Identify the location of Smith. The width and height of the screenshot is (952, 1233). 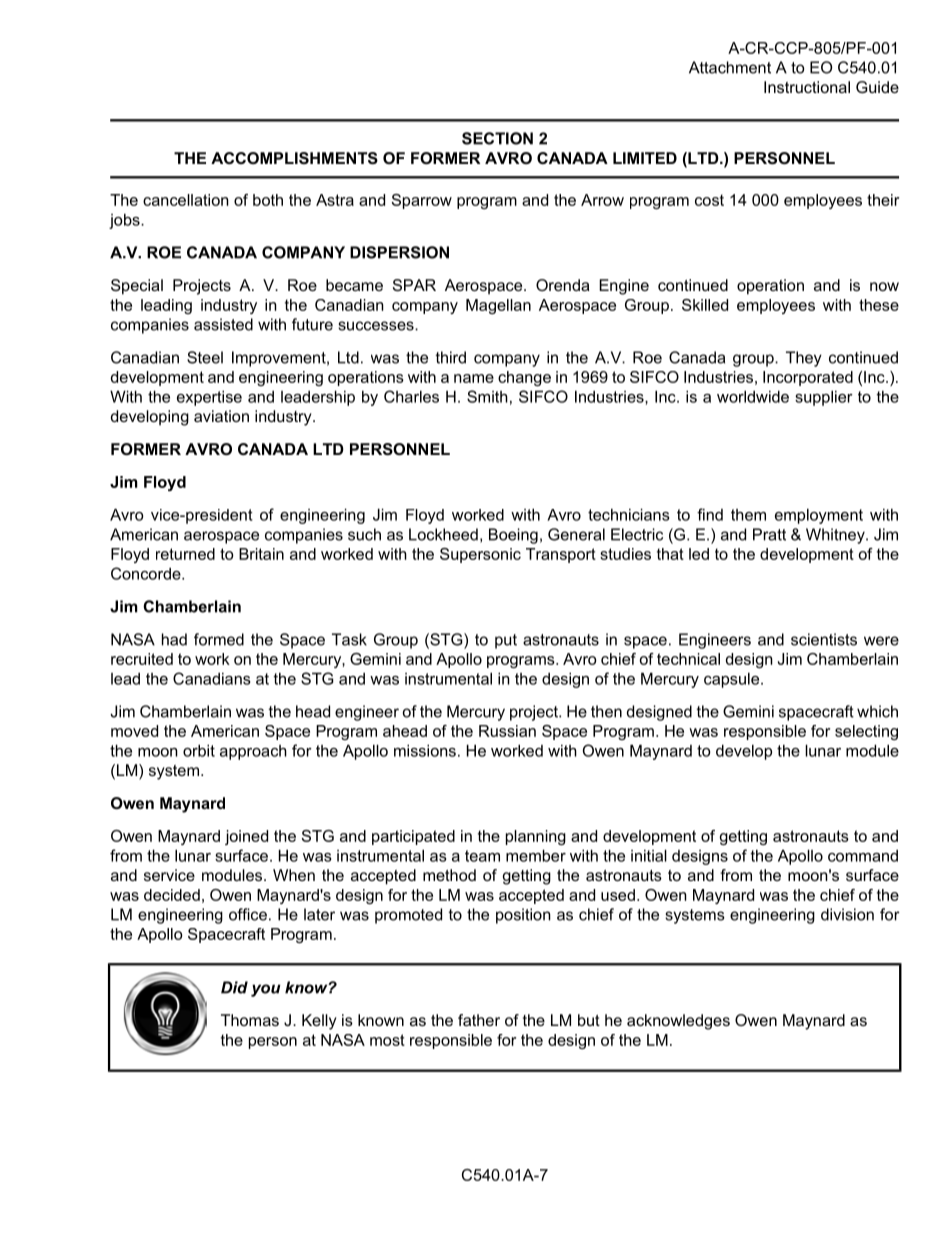
(487, 396).
